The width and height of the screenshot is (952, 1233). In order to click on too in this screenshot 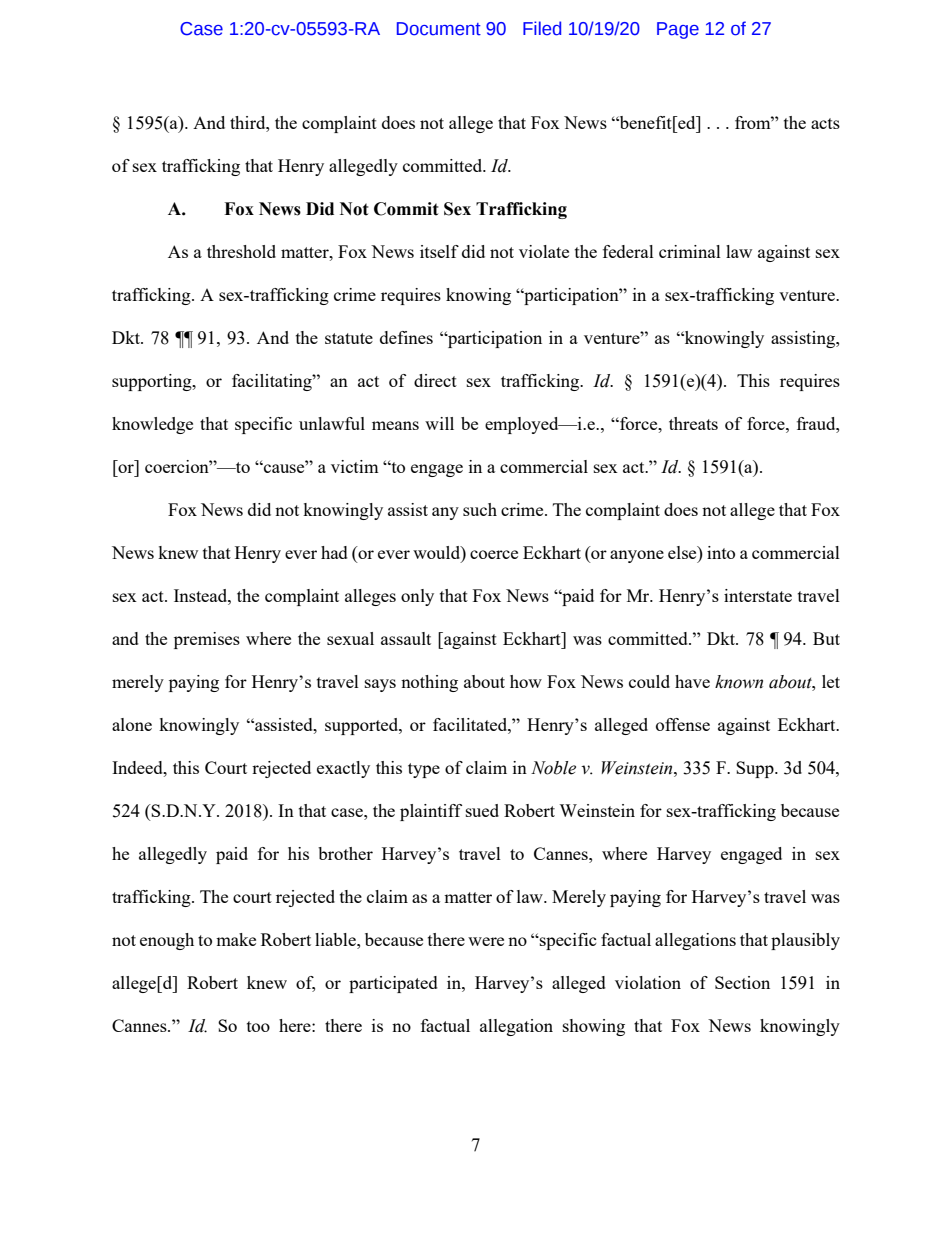, I will do `click(258, 1026)`.
